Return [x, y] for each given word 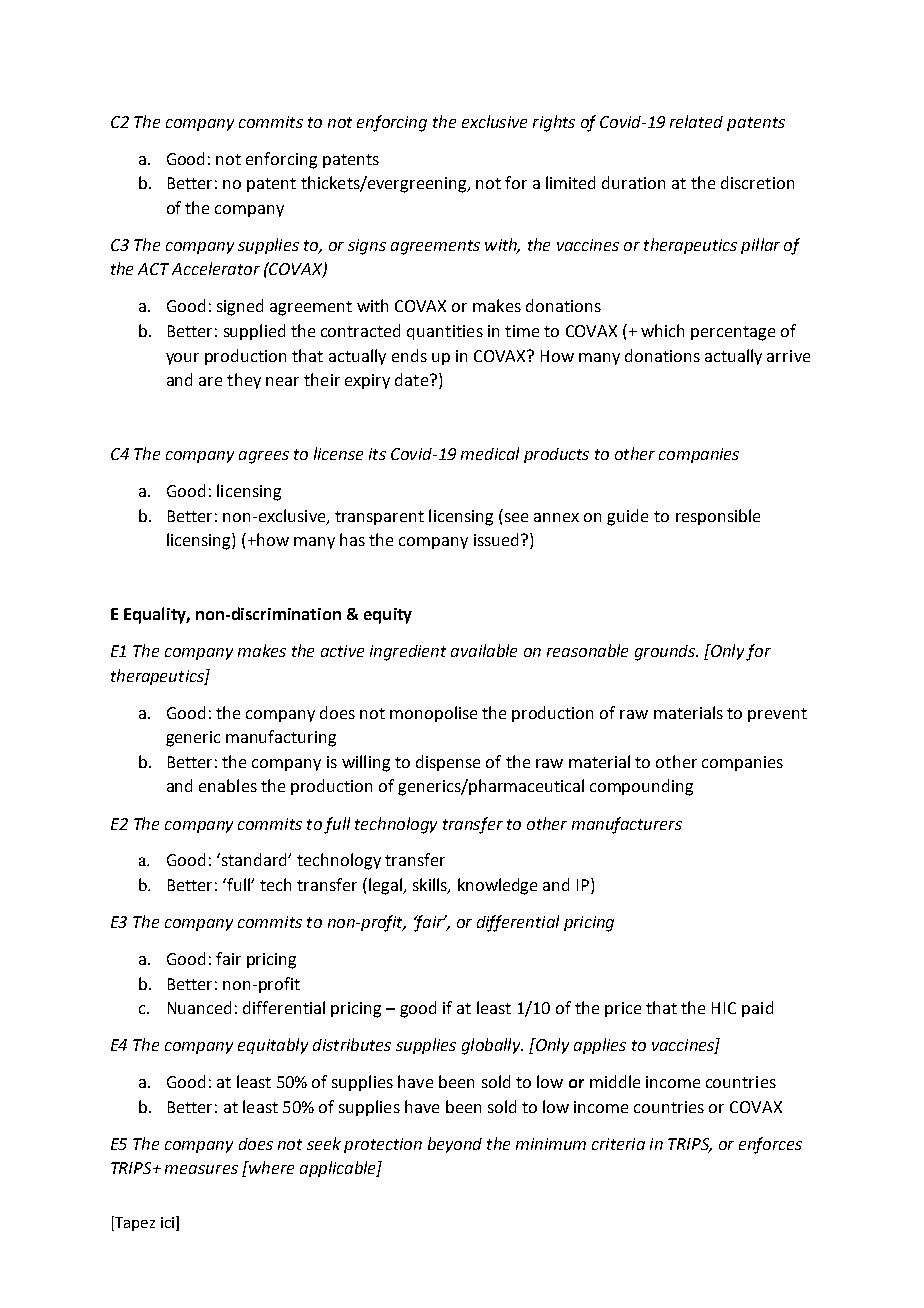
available [484, 650]
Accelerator [216, 268]
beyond [455, 1145]
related [696, 121]
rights [554, 123]
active [342, 651]
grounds [666, 653]
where [270, 1167]
